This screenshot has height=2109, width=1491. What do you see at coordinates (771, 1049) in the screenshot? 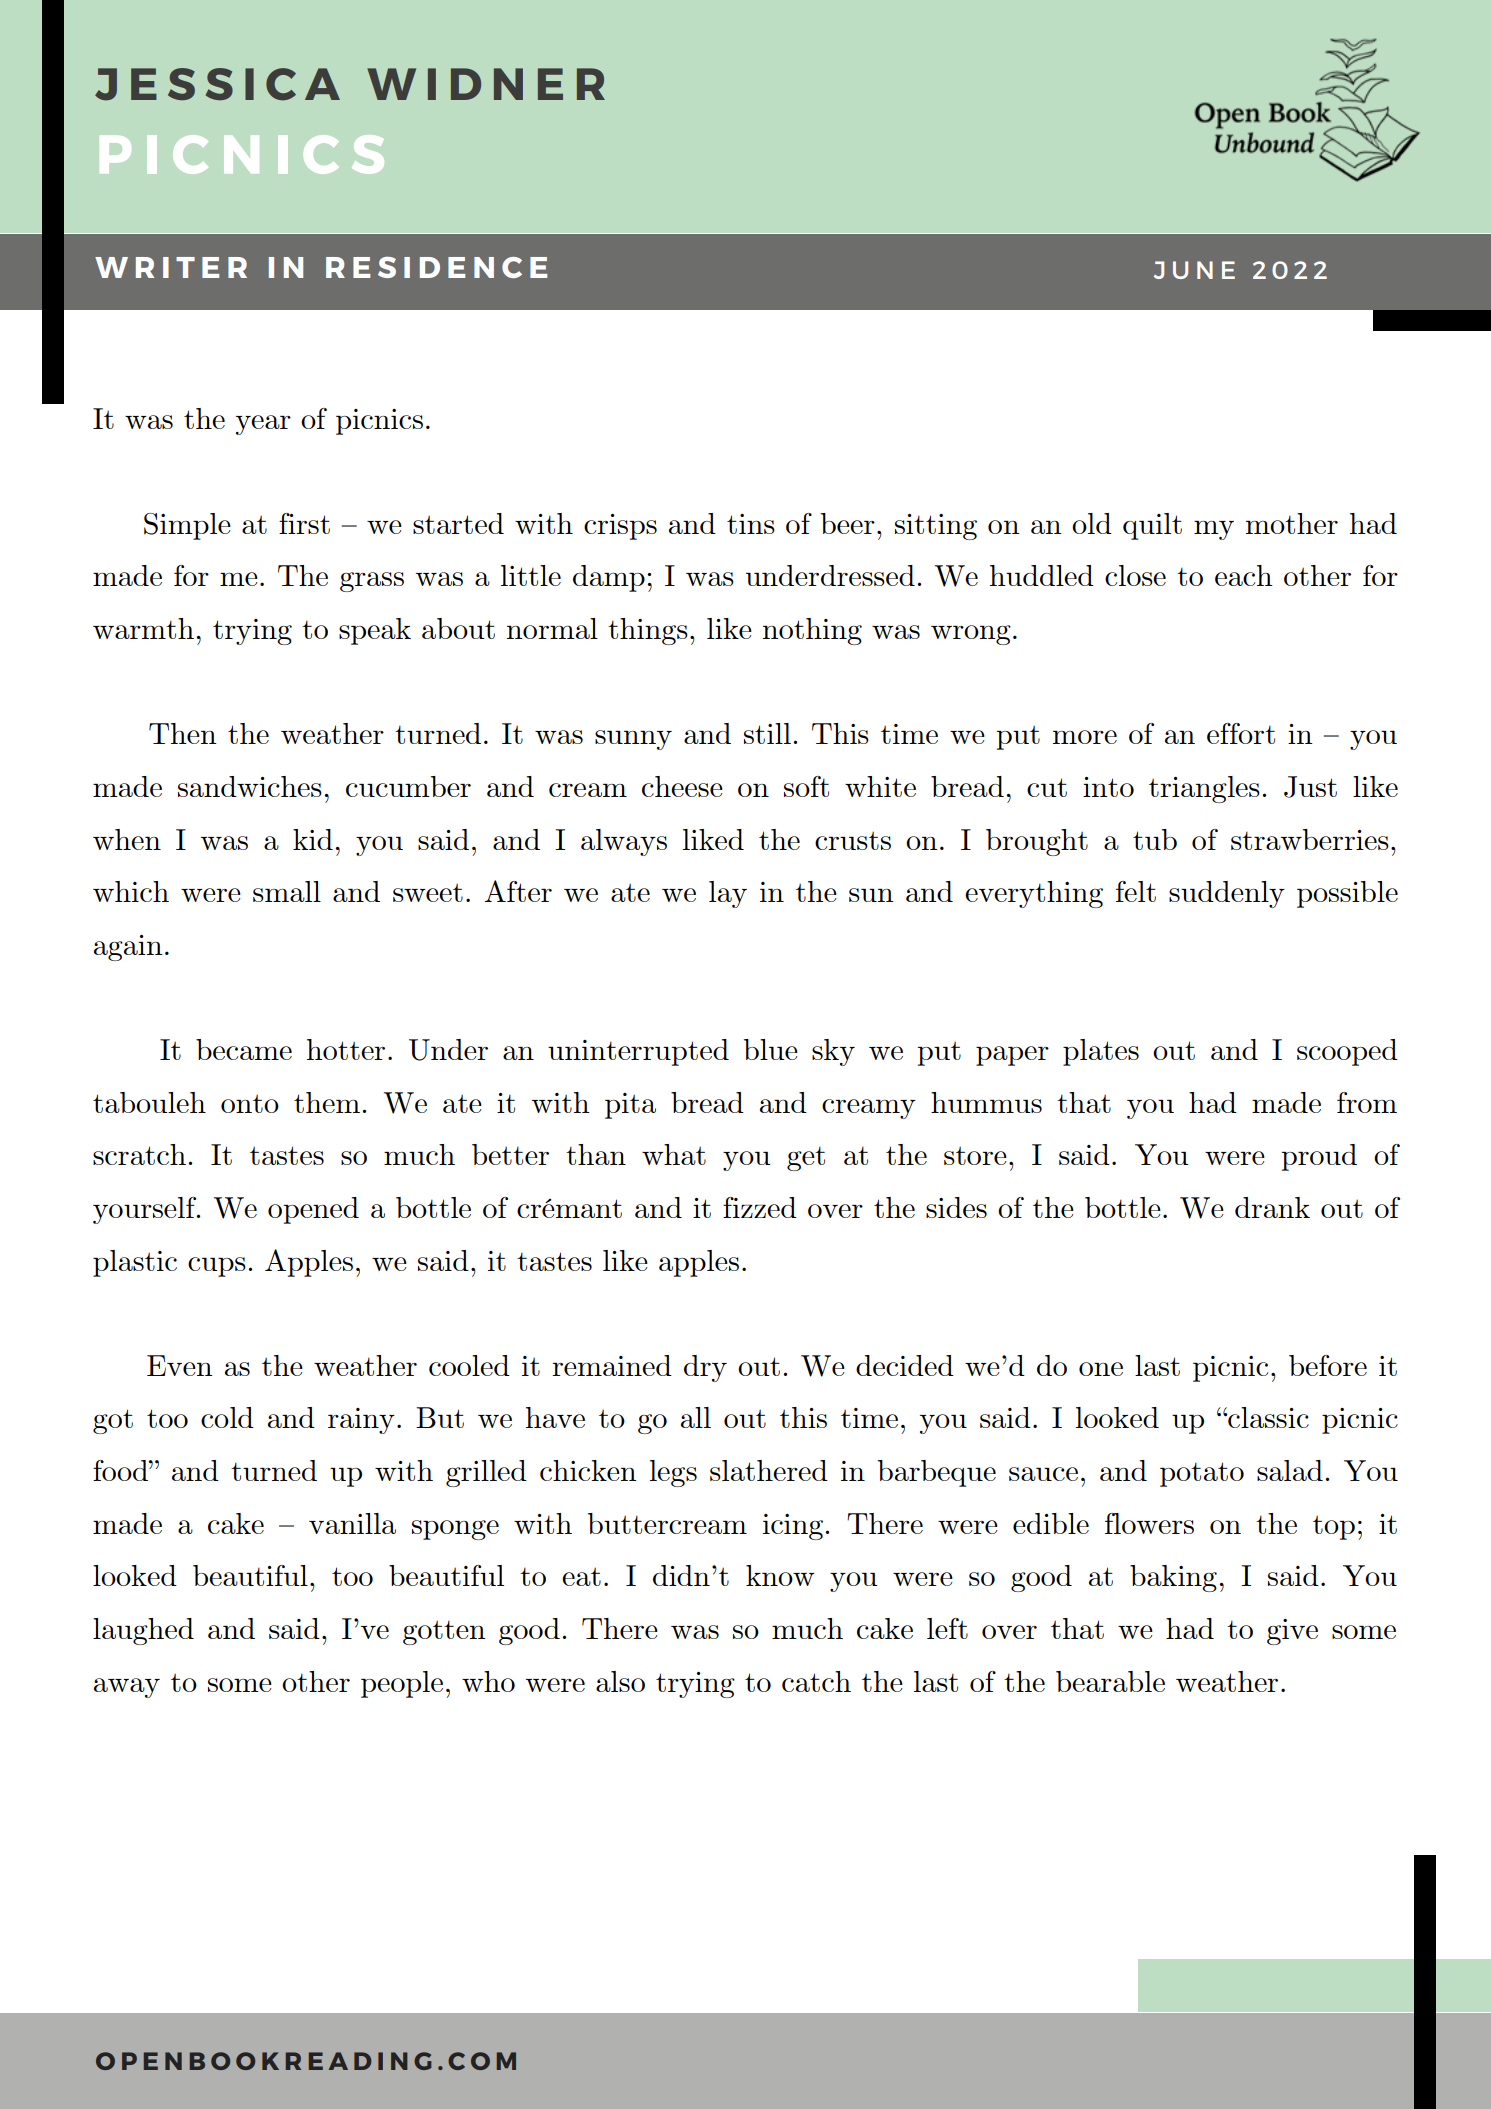
I see `blue` at bounding box center [771, 1049].
